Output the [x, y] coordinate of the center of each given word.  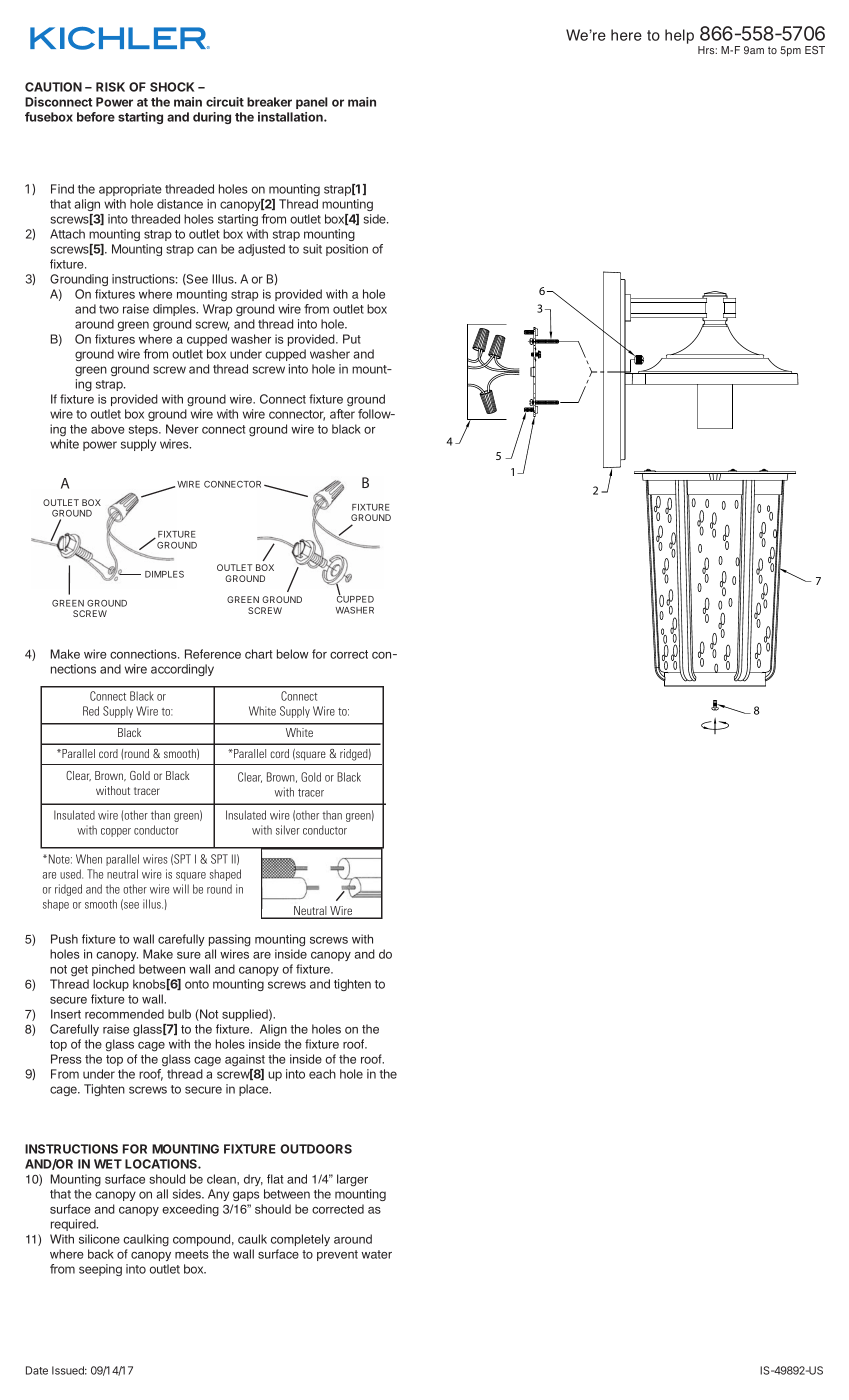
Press [66, 1059]
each [322, 1074]
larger [352, 1180]
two [109, 309]
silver [288, 830]
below [293, 654]
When [89, 859]
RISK [110, 87]
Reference [213, 654]
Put [352, 339]
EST [815, 50]
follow [375, 414]
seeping [100, 1270]
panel [312, 103]
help [679, 36]
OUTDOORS [316, 1149]
